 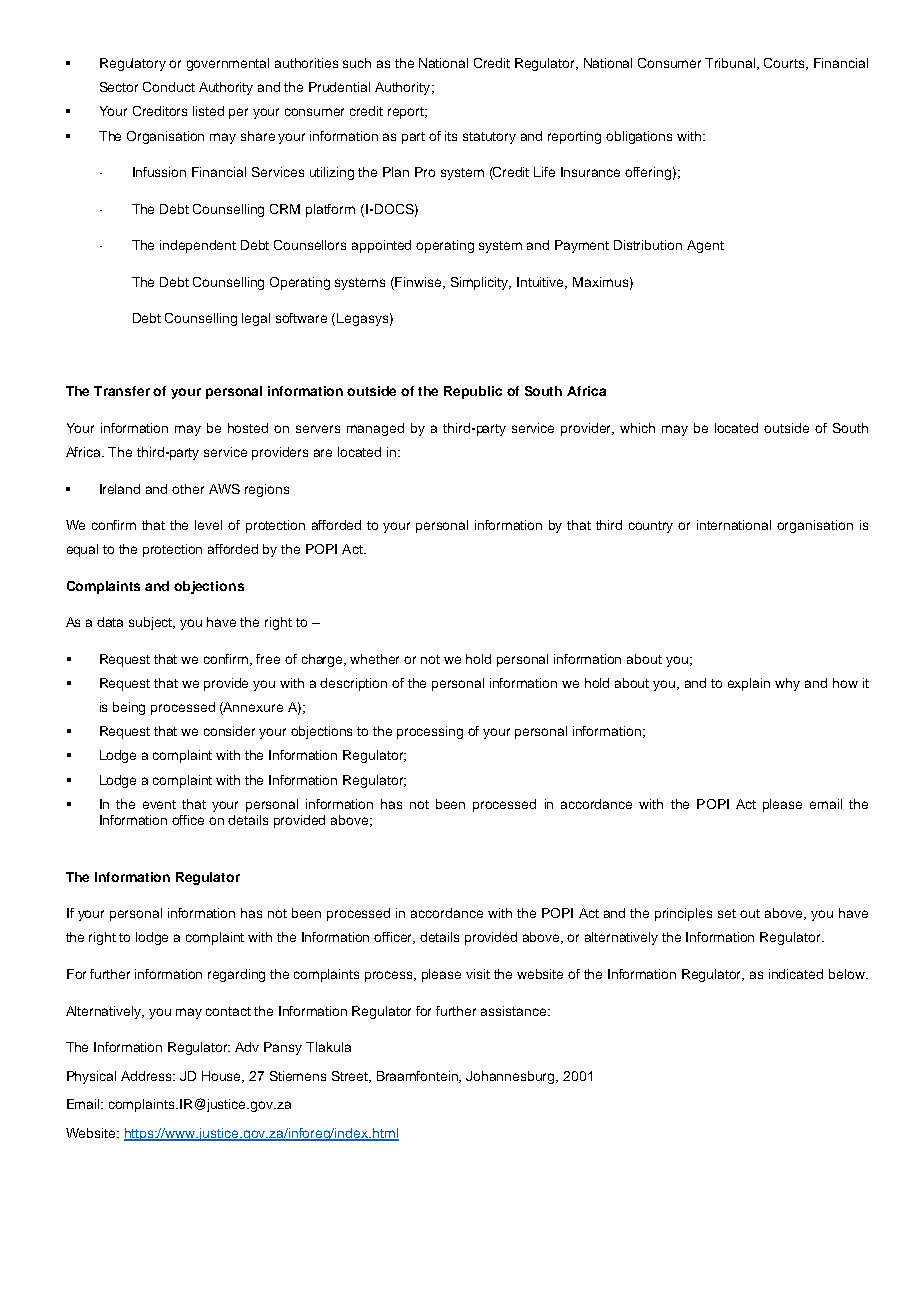 I want to click on Address, so click(x=148, y=1076).
